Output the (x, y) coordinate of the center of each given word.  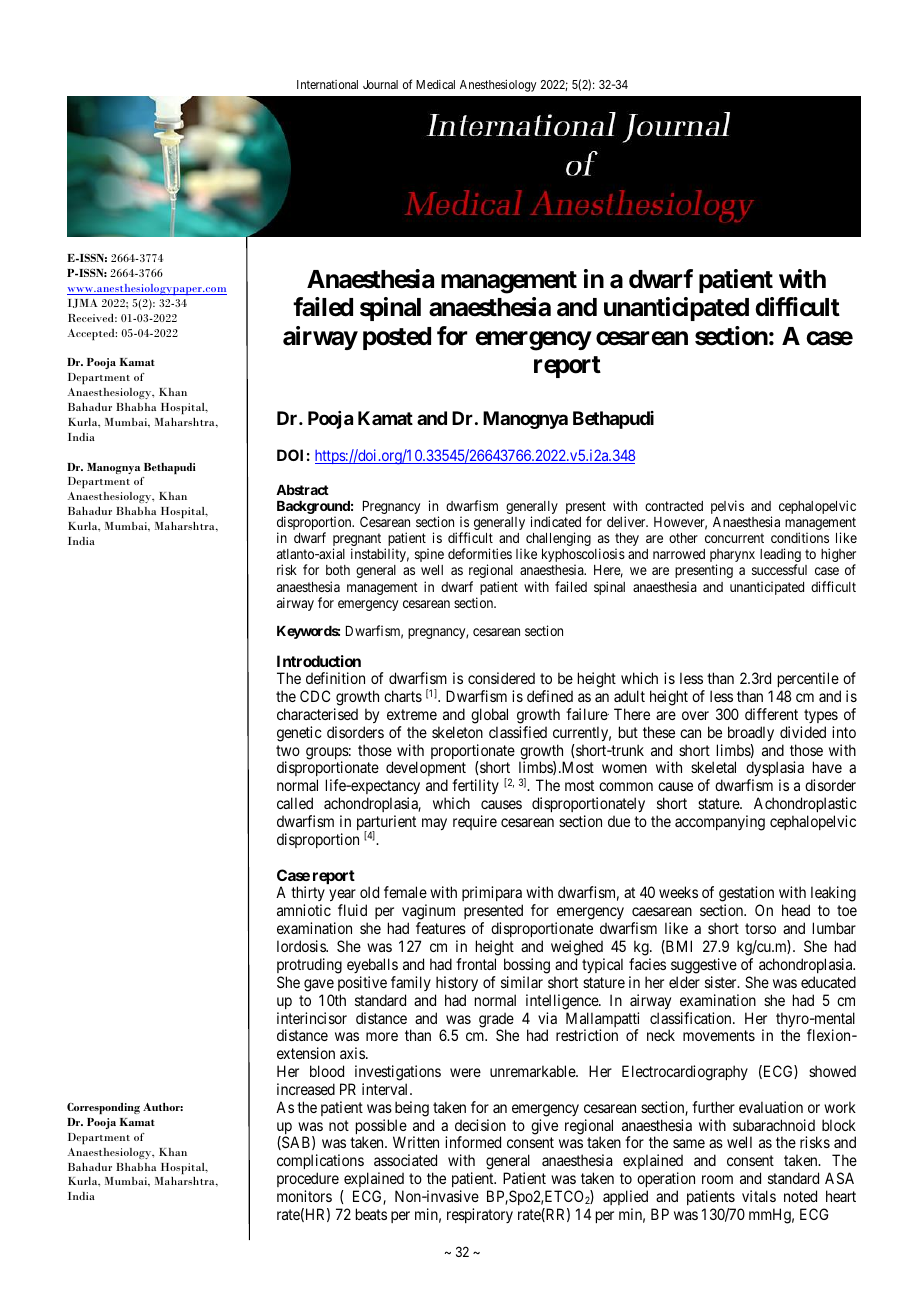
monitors (304, 1196)
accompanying (720, 823)
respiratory (480, 1215)
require (475, 822)
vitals (759, 1196)
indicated (556, 521)
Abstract (302, 490)
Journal (380, 84)
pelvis (727, 507)
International (327, 84)
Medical (435, 84)
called (295, 803)
